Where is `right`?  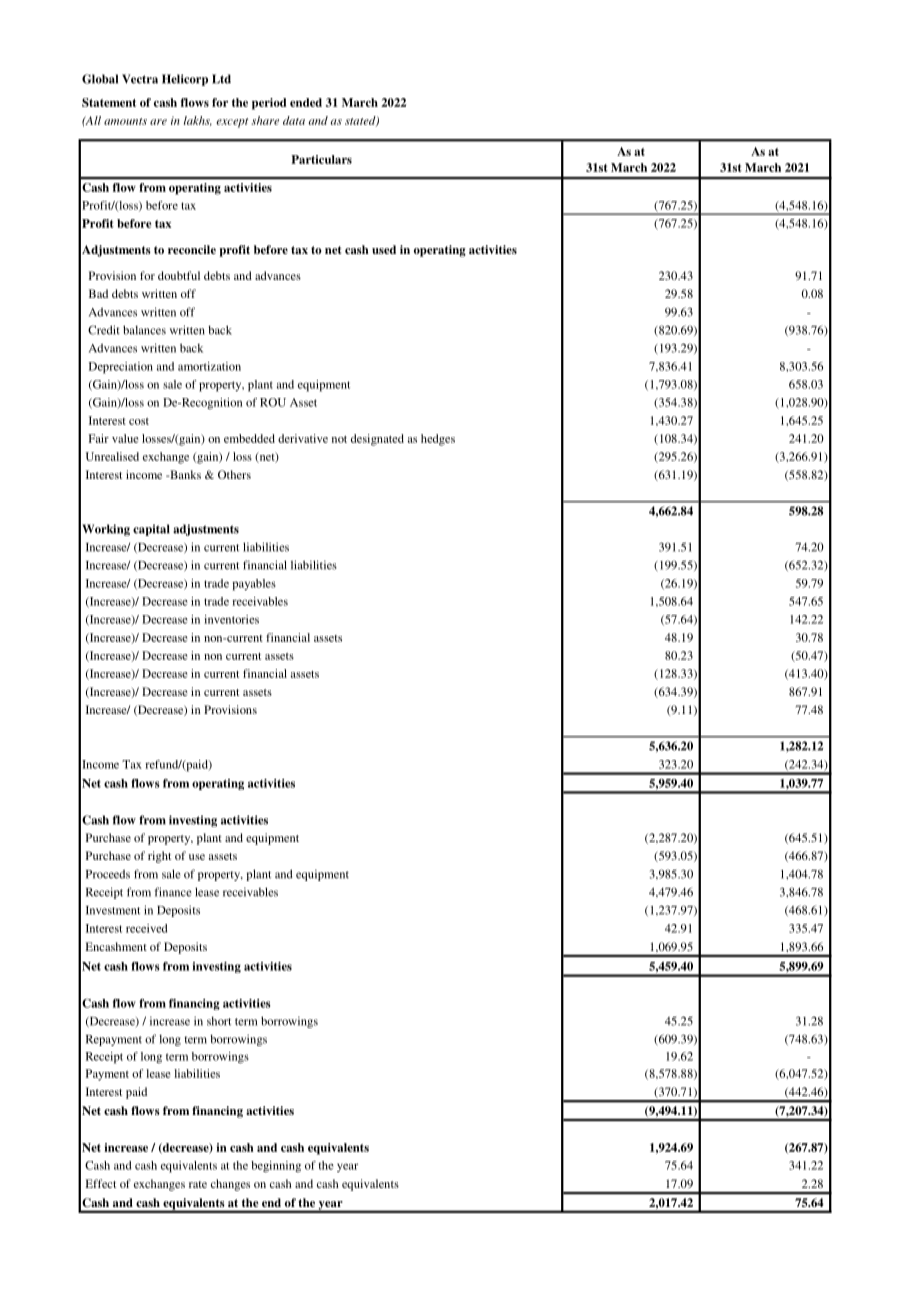 right is located at coordinates (159, 857).
